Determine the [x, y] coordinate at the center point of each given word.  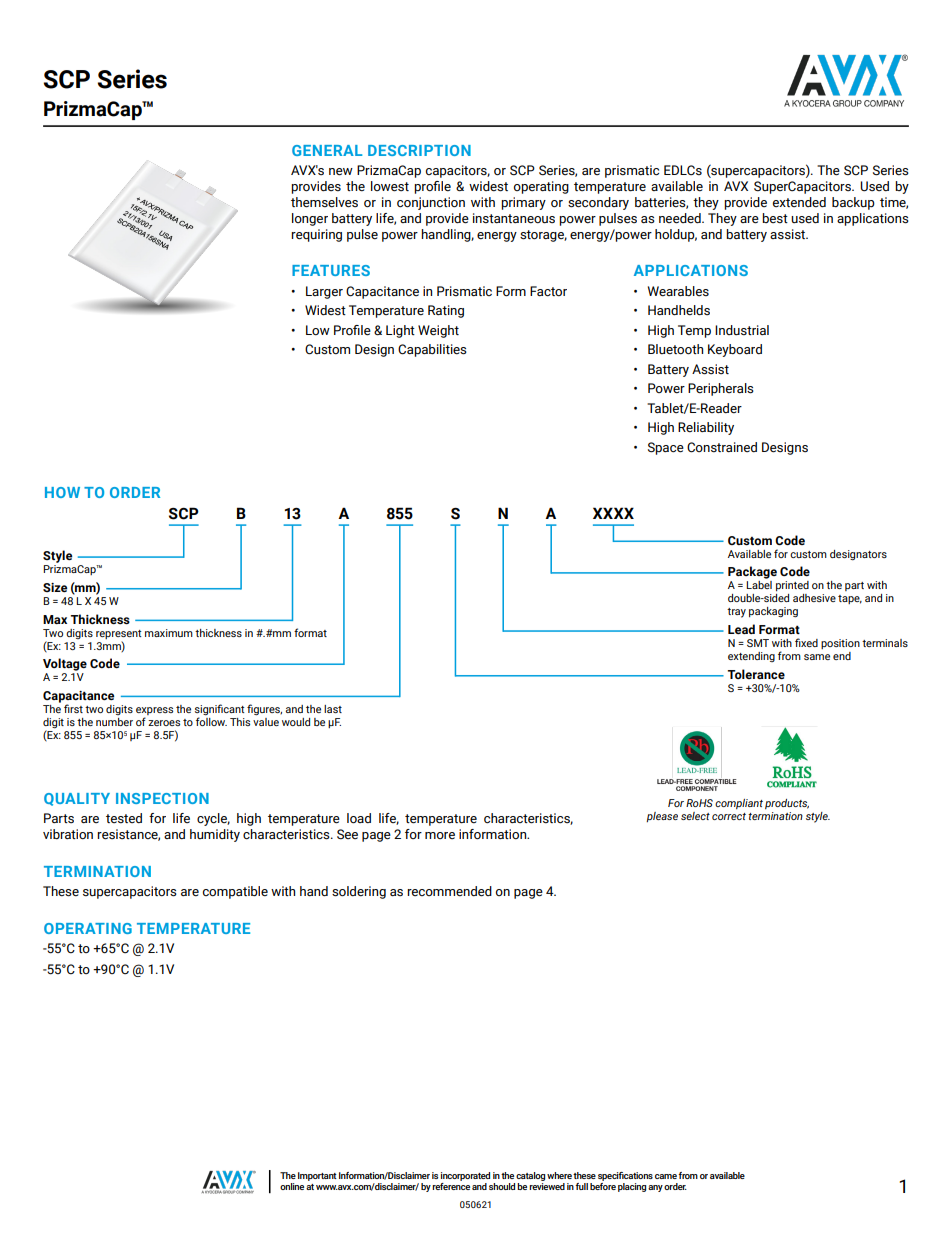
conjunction [431, 203]
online [292, 1186]
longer [310, 219]
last [333, 709]
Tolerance [756, 674]
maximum [169, 633]
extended [799, 202]
